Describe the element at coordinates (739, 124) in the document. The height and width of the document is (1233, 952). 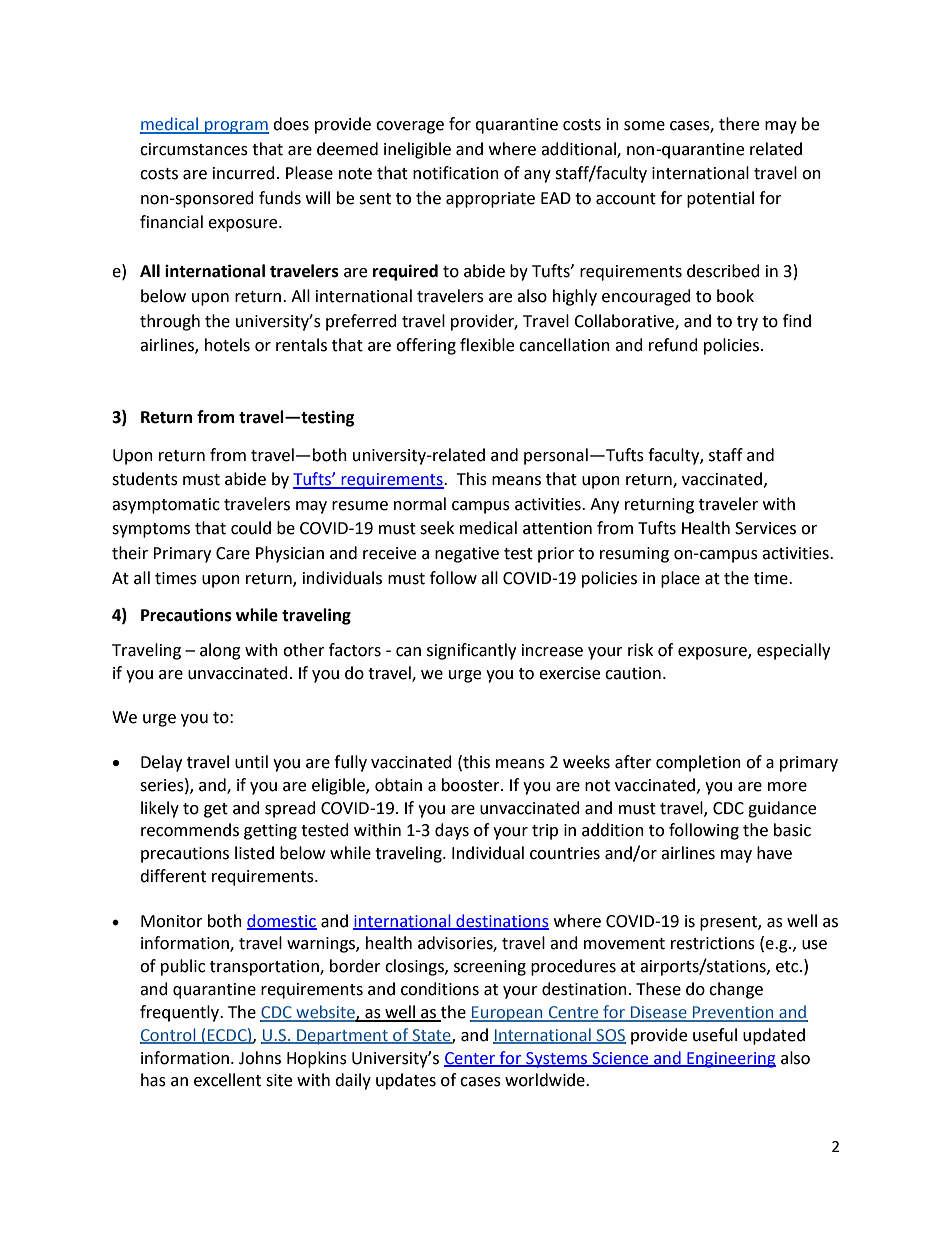
I see `there` at that location.
